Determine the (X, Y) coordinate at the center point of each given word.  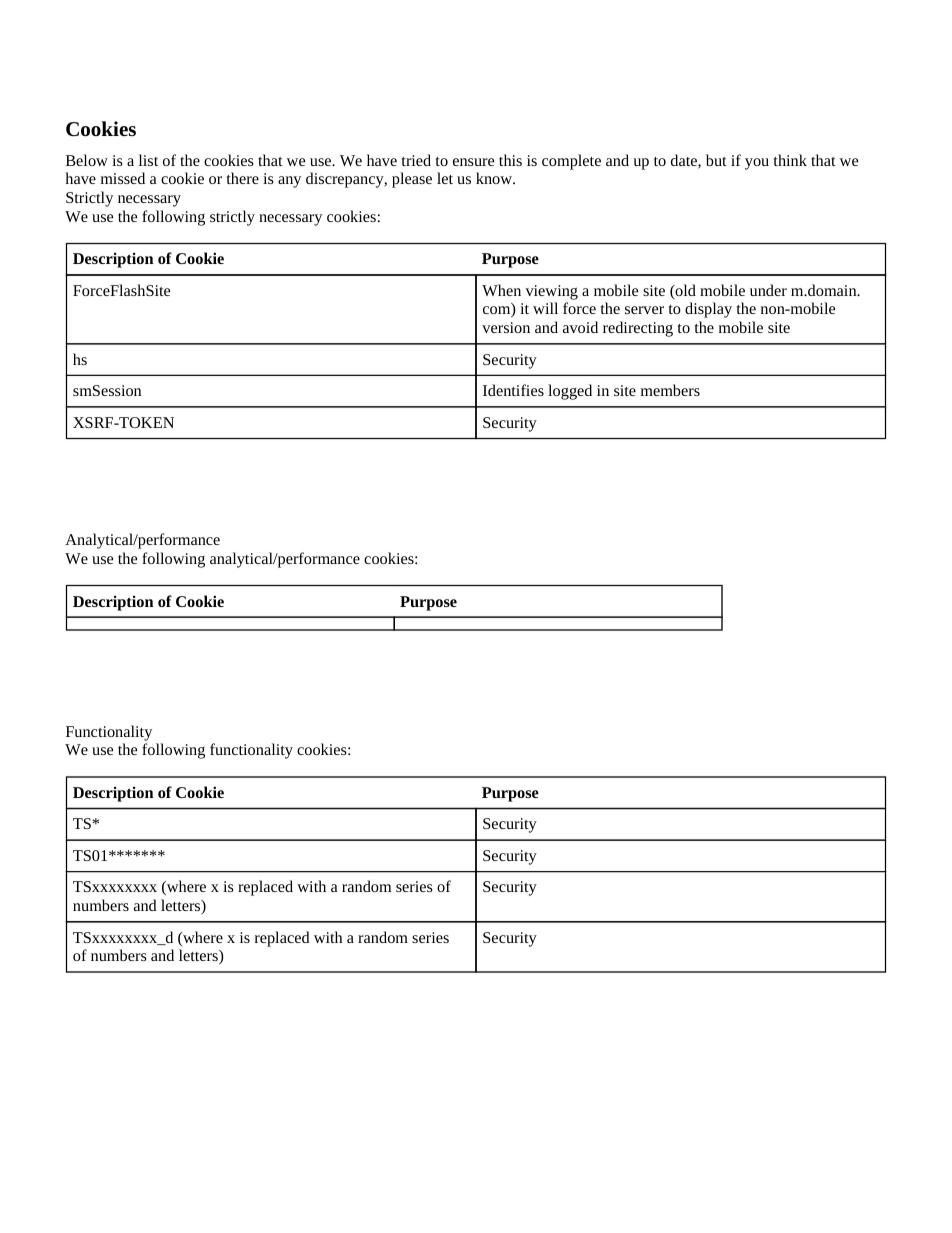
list (148, 160)
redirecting (638, 329)
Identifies (513, 390)
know (495, 178)
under (768, 290)
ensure (473, 162)
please (412, 180)
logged (570, 392)
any (289, 182)
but (716, 160)
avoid (580, 327)
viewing (551, 292)
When (501, 290)
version (506, 327)
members (670, 390)
